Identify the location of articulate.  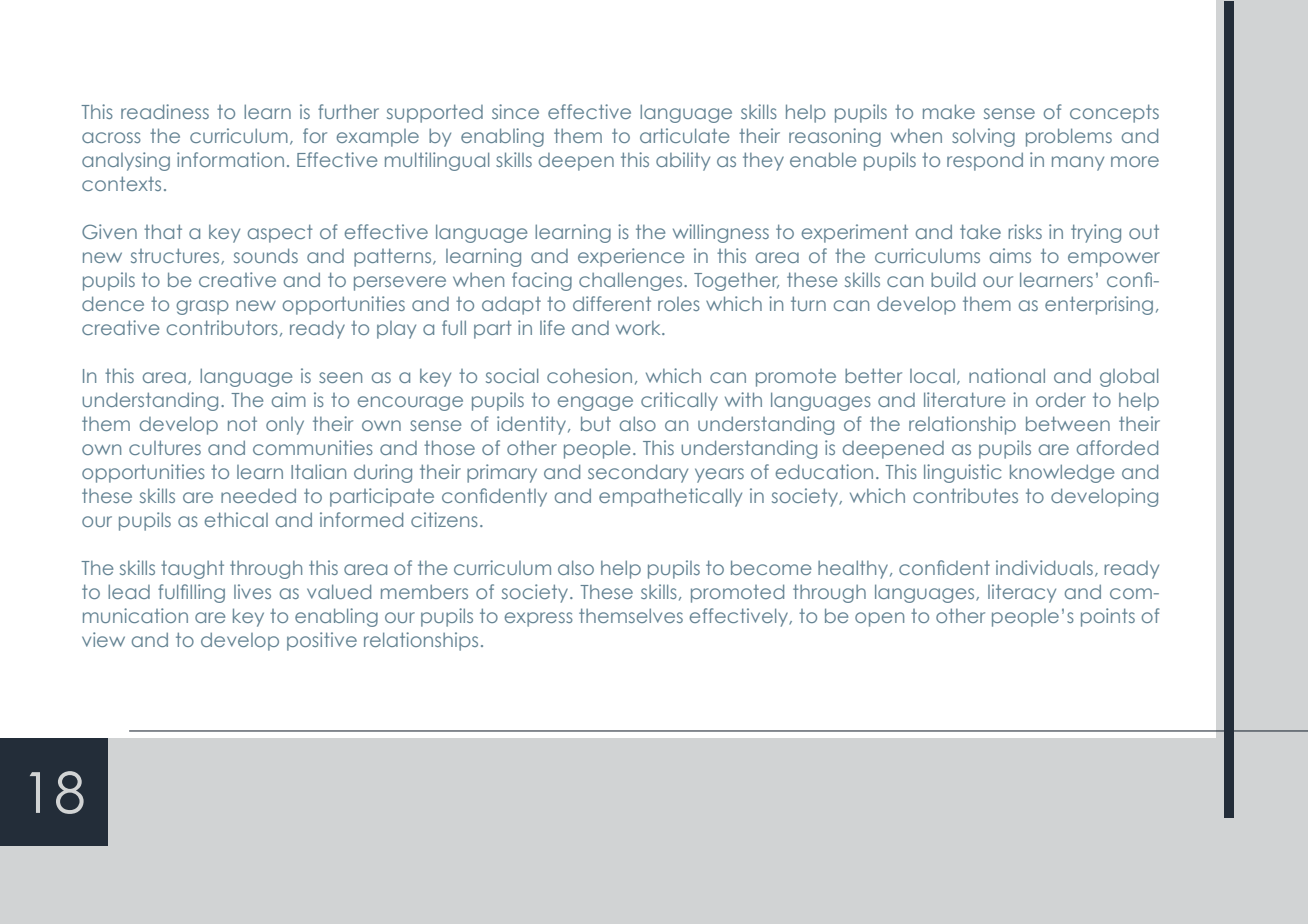
(684, 135).
